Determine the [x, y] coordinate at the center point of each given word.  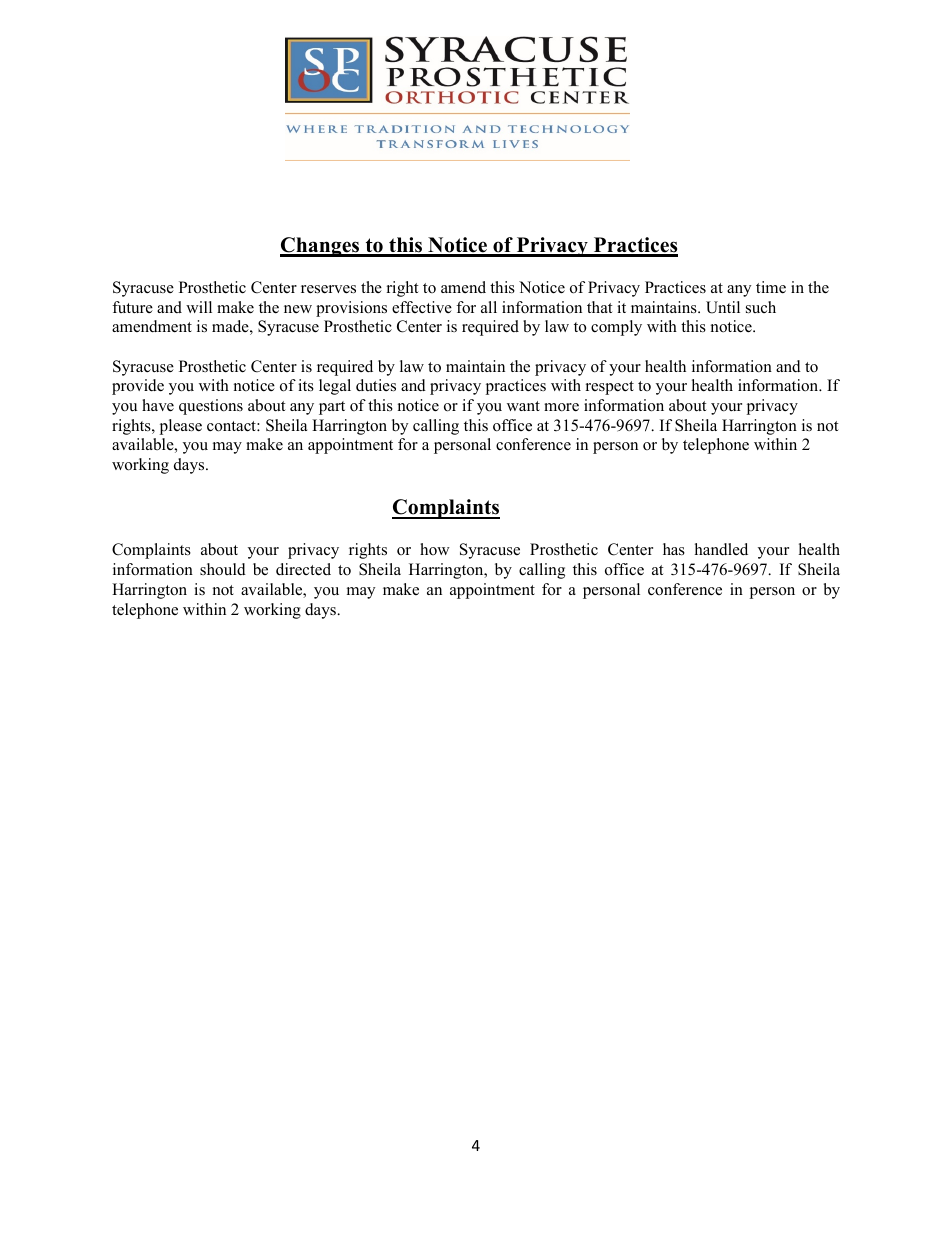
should [223, 569]
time [771, 287]
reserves [328, 289]
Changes [321, 247]
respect [610, 388]
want [523, 406]
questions [211, 407]
